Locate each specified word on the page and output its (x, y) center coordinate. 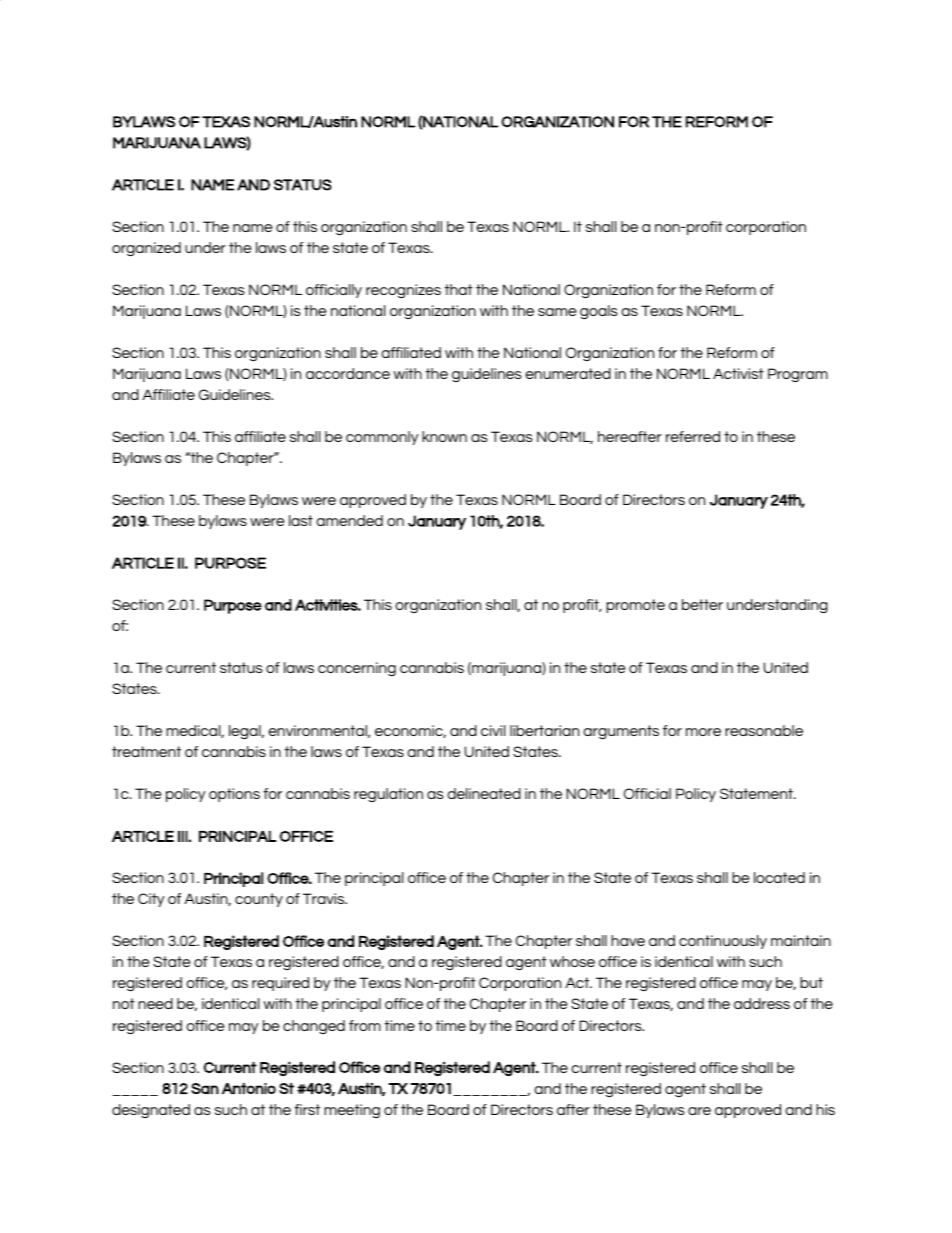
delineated (484, 793)
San (205, 1088)
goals (599, 312)
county (259, 900)
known (444, 436)
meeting (352, 1111)
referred (693, 436)
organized (146, 249)
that (459, 289)
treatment (146, 751)
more (703, 732)
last (301, 520)
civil (493, 730)
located (779, 877)
